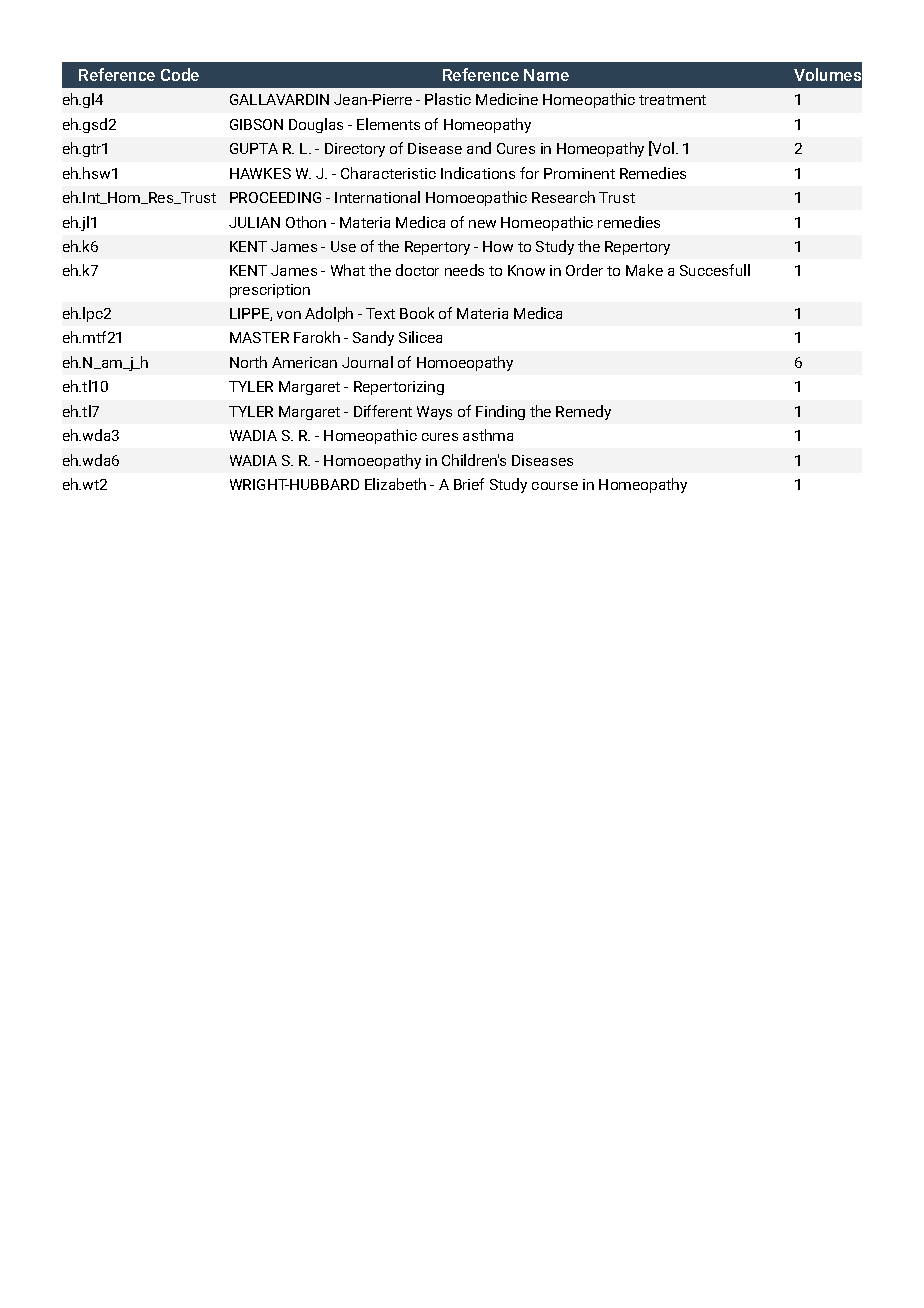  What do you see at coordinates (417, 313) in the screenshot?
I see `Book` at bounding box center [417, 313].
